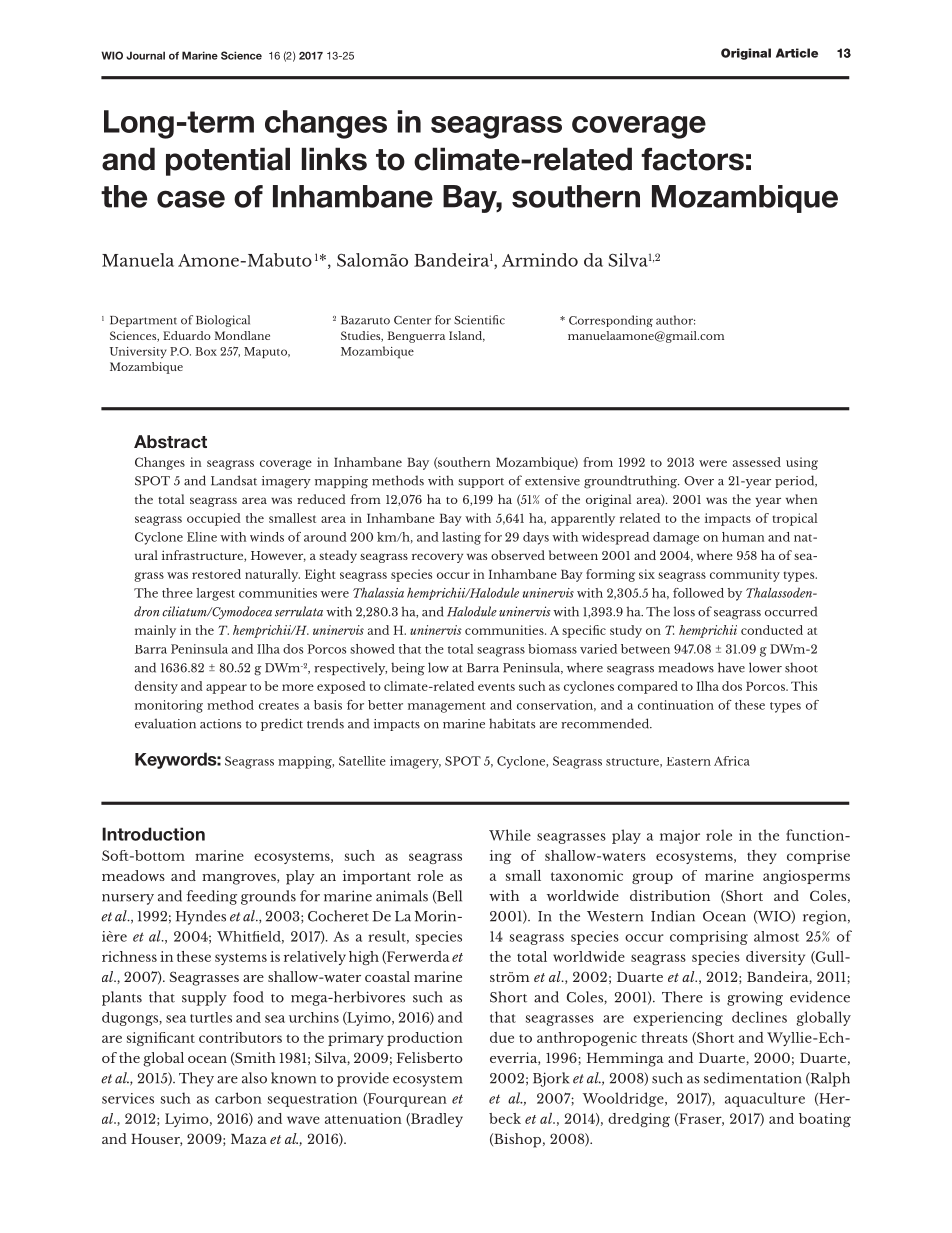 The height and width of the document is (1233, 952). Describe the element at coordinates (220, 724) in the document. I see `actions` at that location.
